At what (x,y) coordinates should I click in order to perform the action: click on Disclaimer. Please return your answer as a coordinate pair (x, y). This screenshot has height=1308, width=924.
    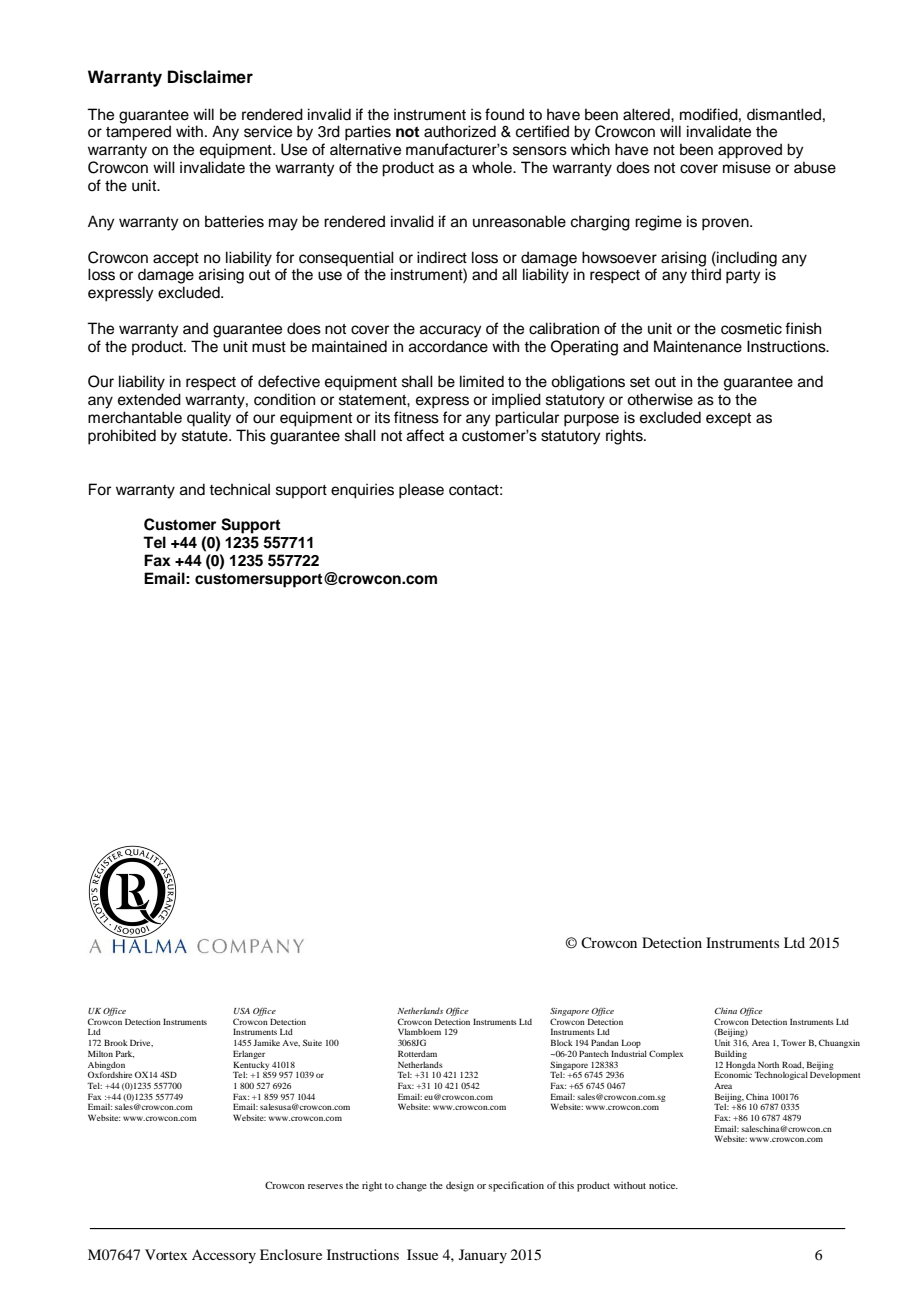
    Looking at the image, I should click on (210, 77).
